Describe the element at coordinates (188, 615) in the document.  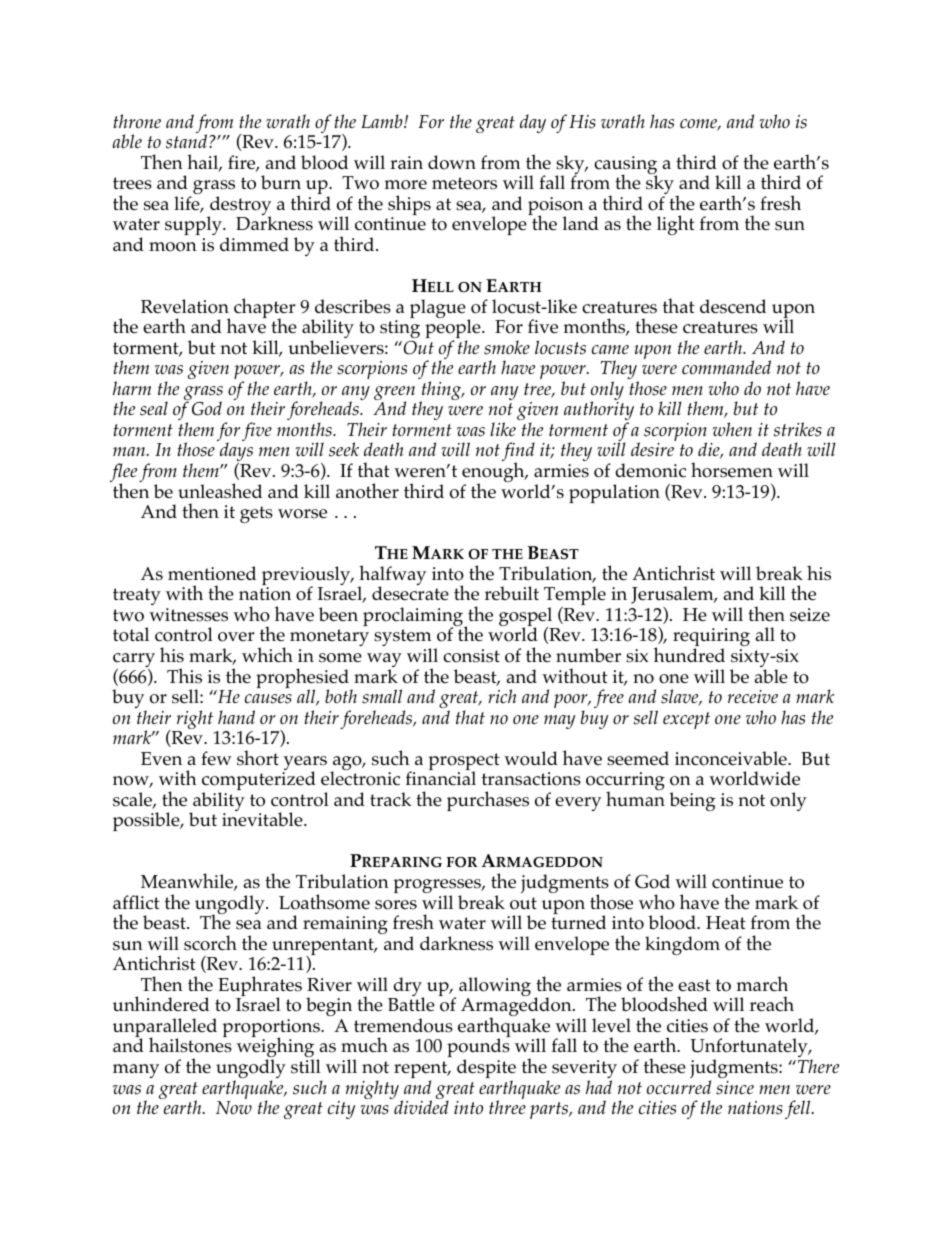
I see `witnesses` at that location.
